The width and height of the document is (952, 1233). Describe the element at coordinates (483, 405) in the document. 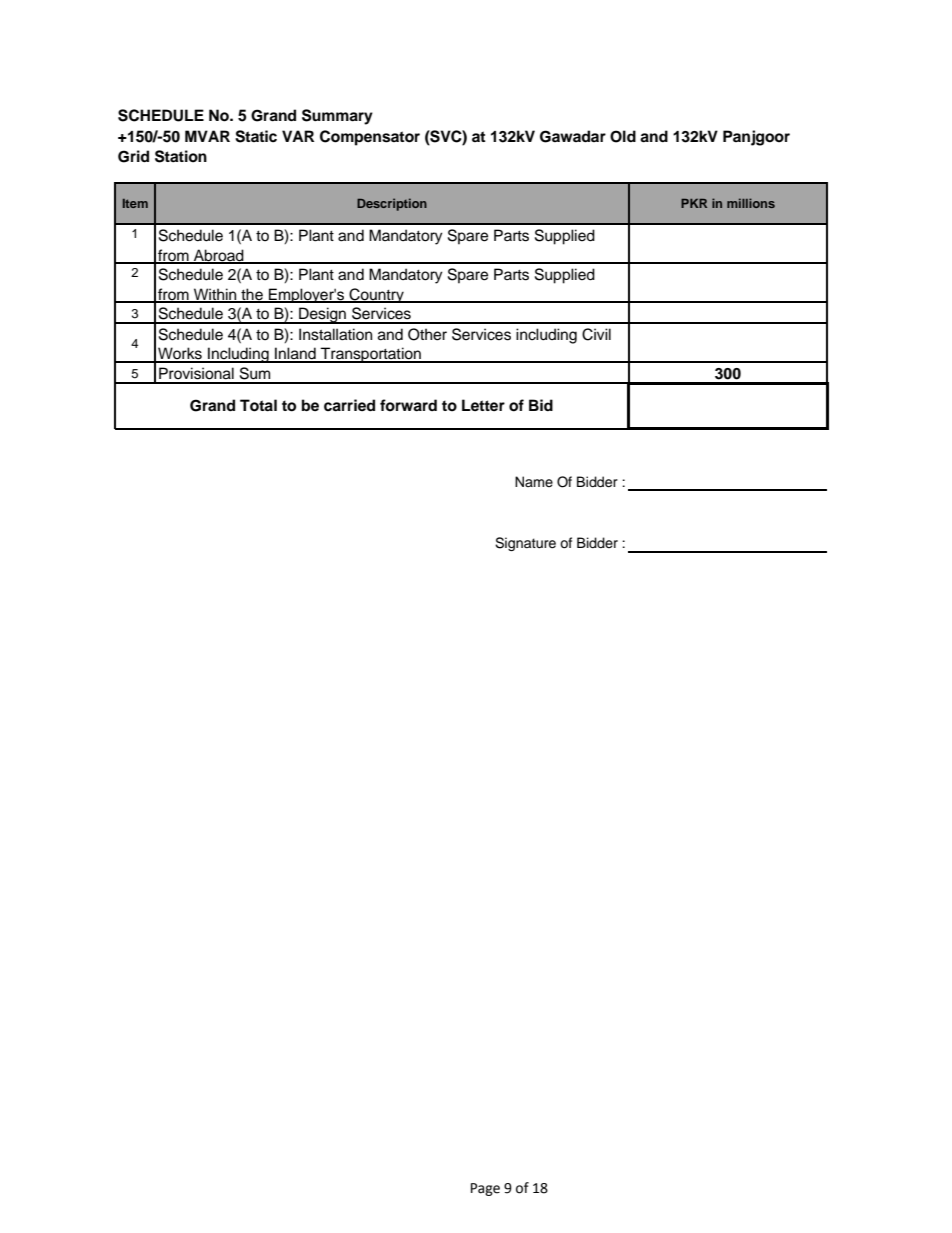

I see `Letter` at that location.
